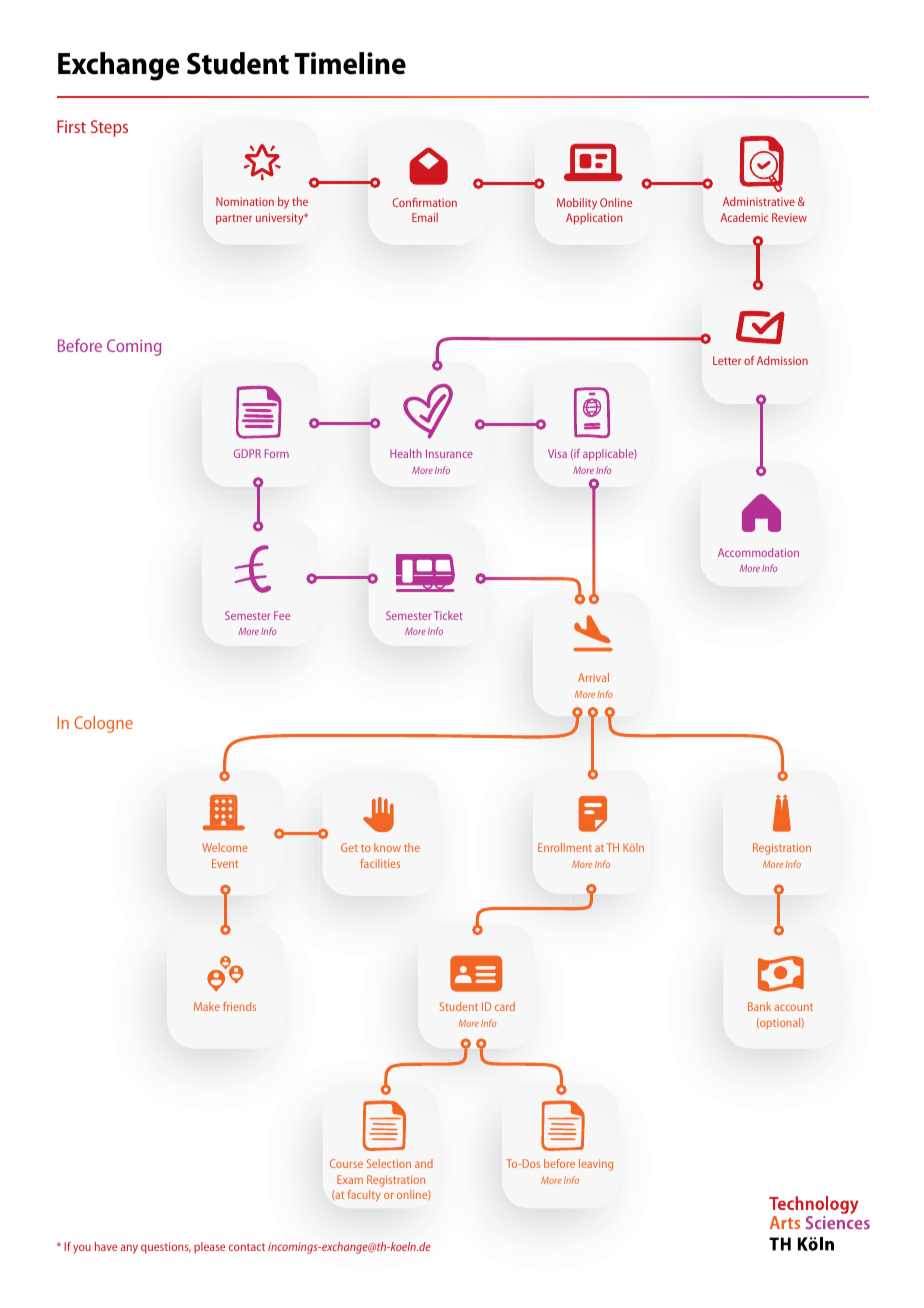  Describe the element at coordinates (759, 201) in the page. I see `Administrative` at that location.
